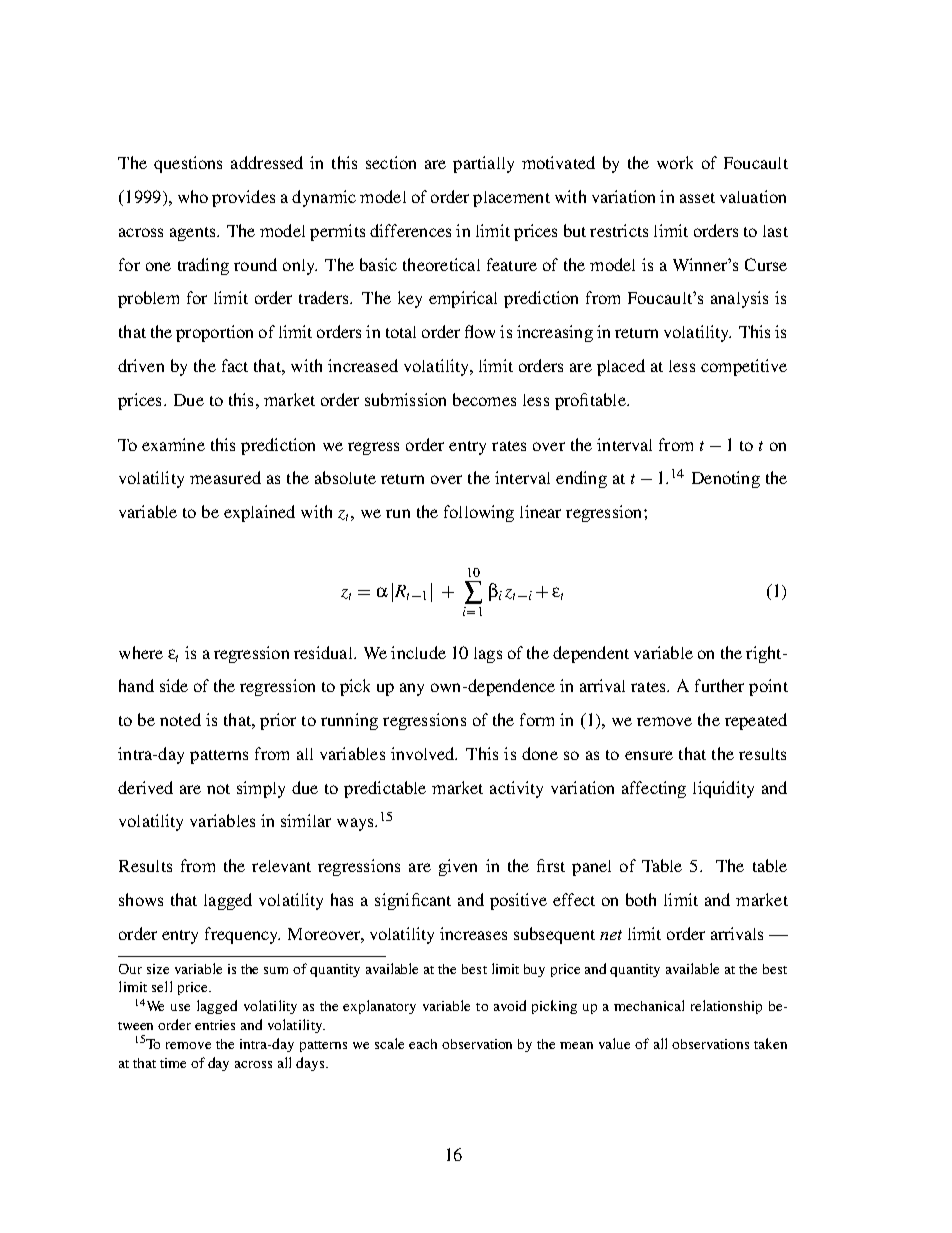  What do you see at coordinates (697, 198) in the page?
I see `asset` at bounding box center [697, 198].
